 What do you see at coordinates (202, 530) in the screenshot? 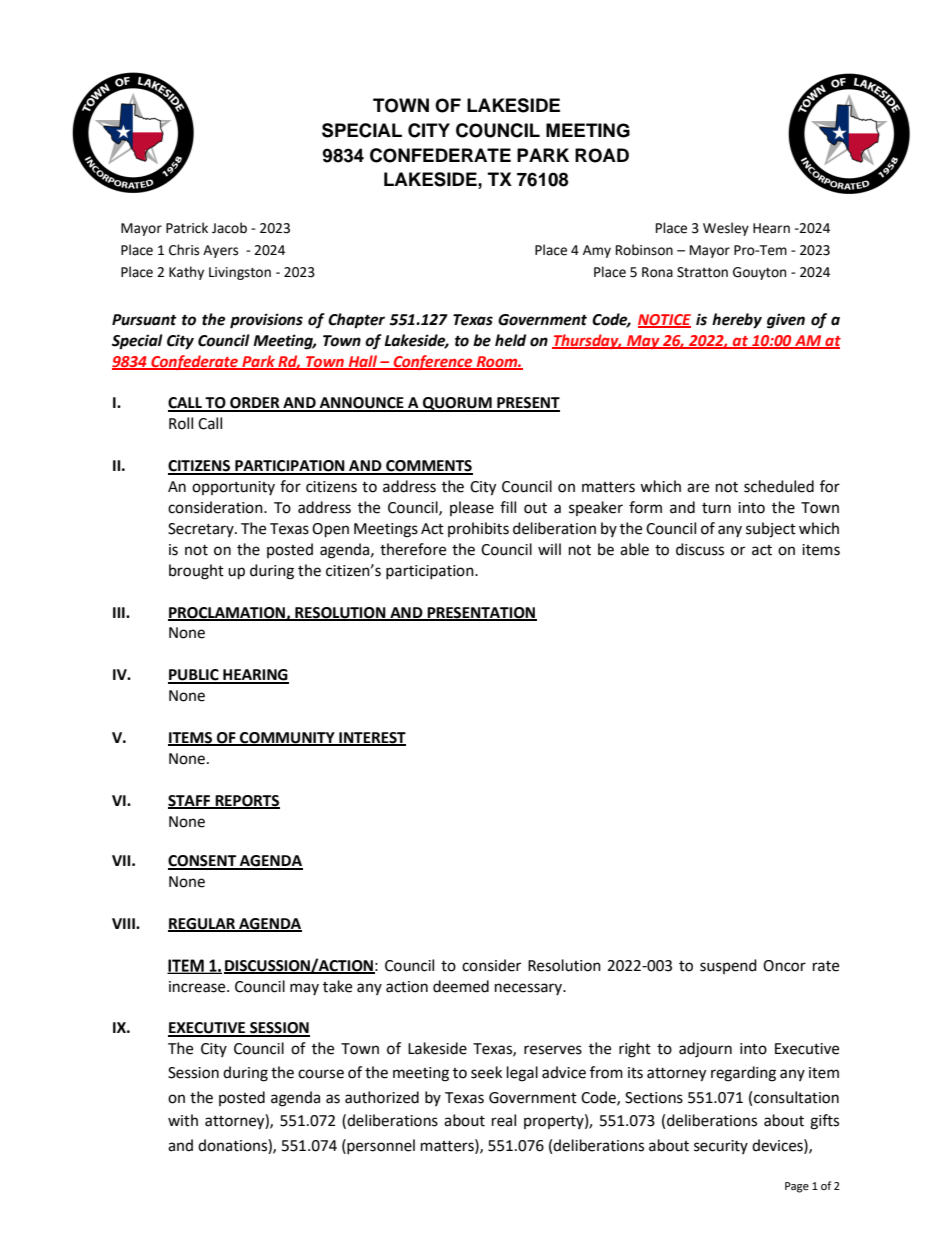
I see `Secretary` at bounding box center [202, 530].
